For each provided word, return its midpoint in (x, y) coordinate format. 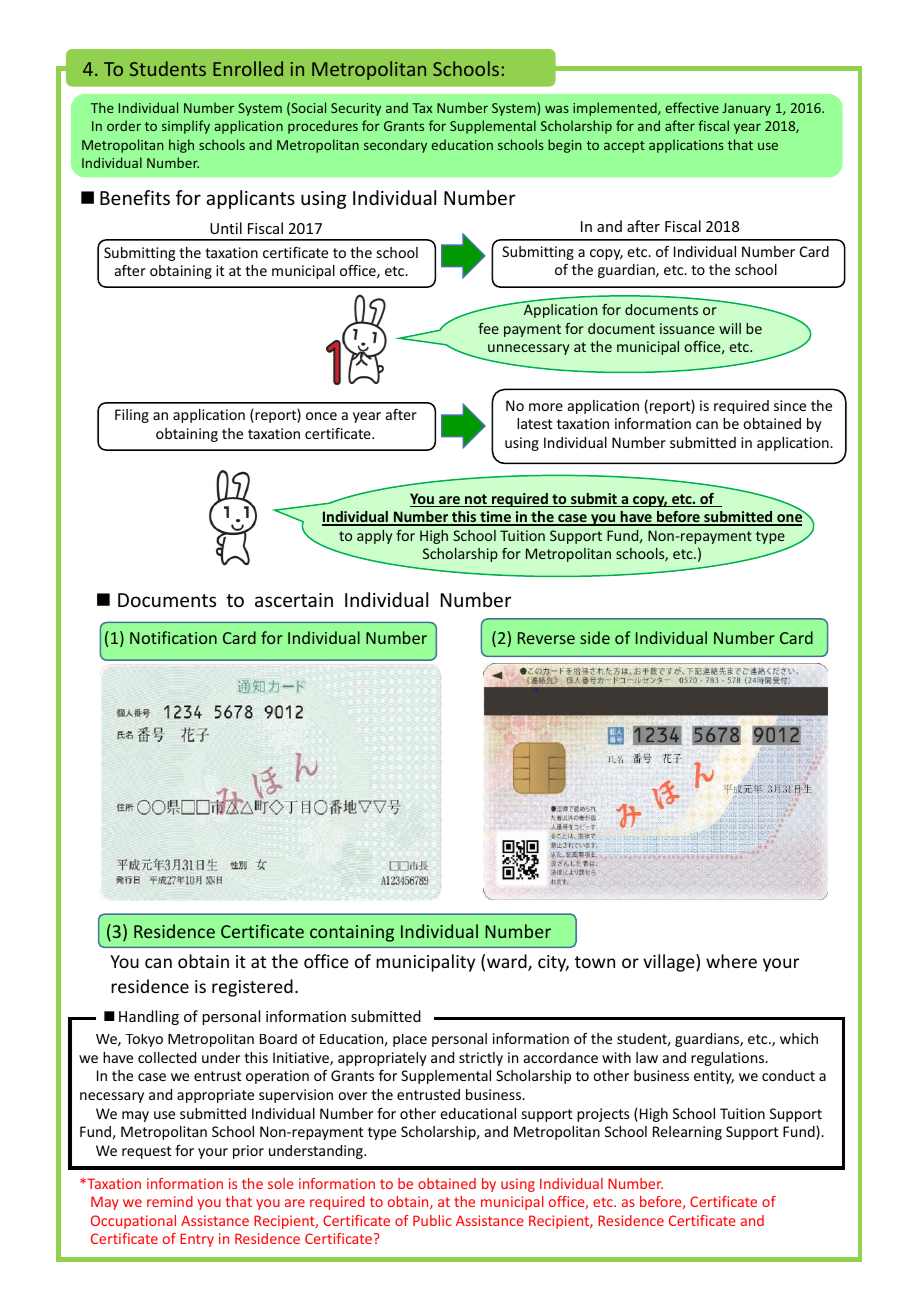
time (495, 518)
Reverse (546, 638)
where (731, 961)
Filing (132, 416)
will (730, 328)
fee (488, 328)
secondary (395, 146)
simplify (186, 127)
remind (170, 1201)
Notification (173, 637)
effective (692, 107)
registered (252, 988)
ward (508, 962)
